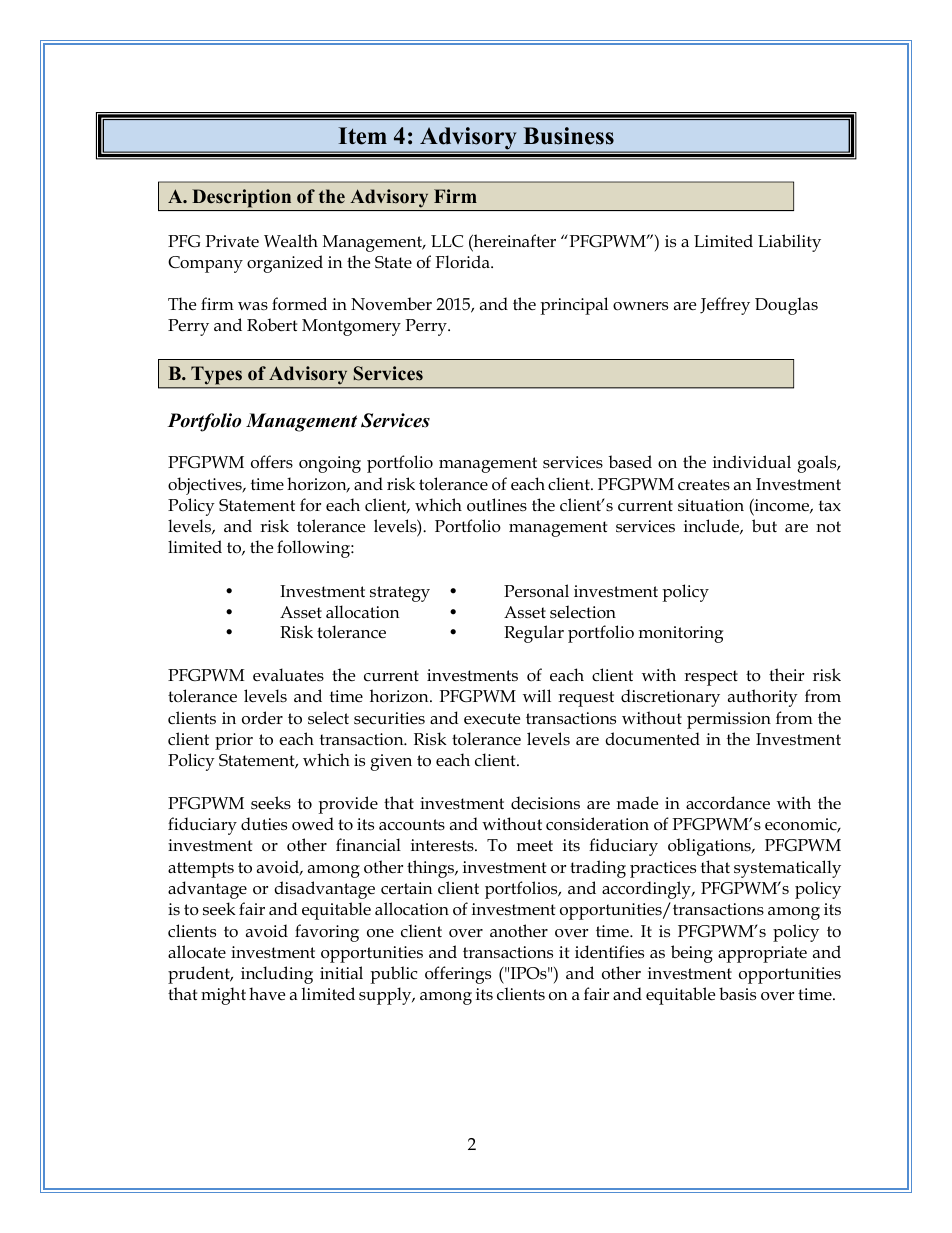  Describe the element at coordinates (277, 975) in the screenshot. I see `including` at that location.
